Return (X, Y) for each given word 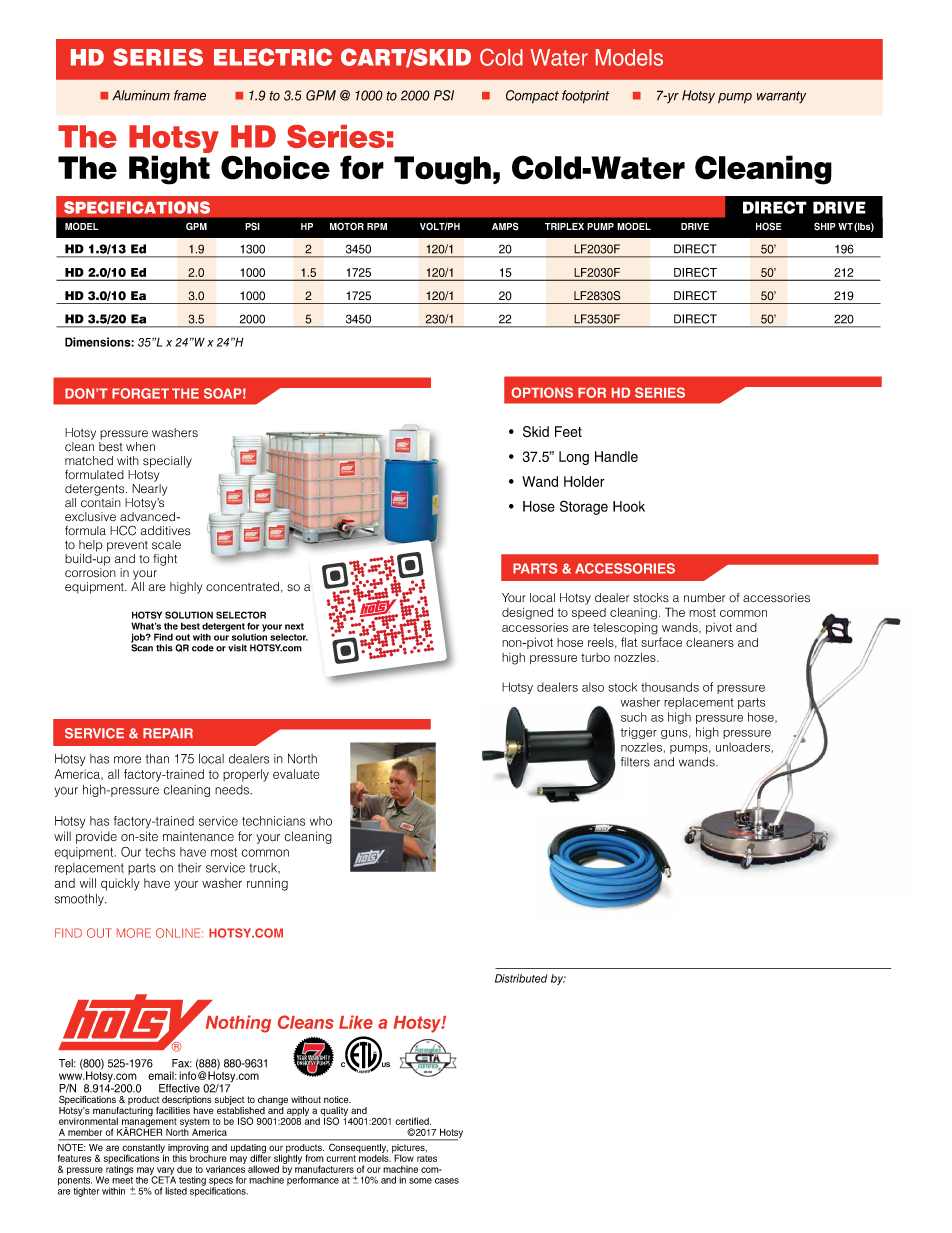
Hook (629, 506)
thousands (670, 687)
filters (635, 762)
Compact (532, 97)
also (593, 687)
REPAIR (168, 733)
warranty (781, 97)
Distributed (521, 978)
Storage (584, 507)
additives (165, 531)
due (184, 1169)
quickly (120, 884)
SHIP (825, 226)
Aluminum (141, 95)
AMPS (505, 226)
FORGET (140, 393)
